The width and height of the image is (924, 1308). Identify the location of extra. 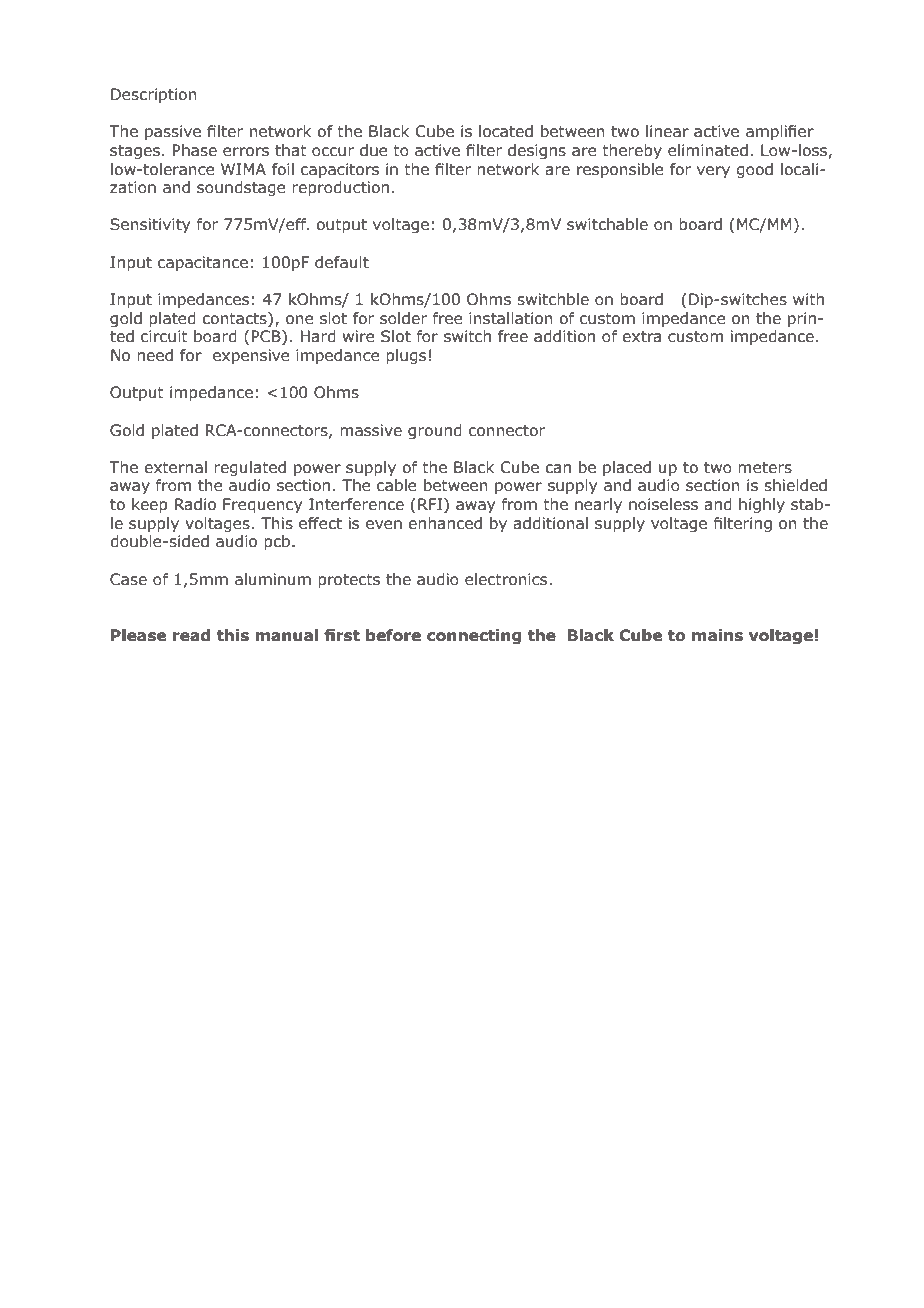
(641, 337).
